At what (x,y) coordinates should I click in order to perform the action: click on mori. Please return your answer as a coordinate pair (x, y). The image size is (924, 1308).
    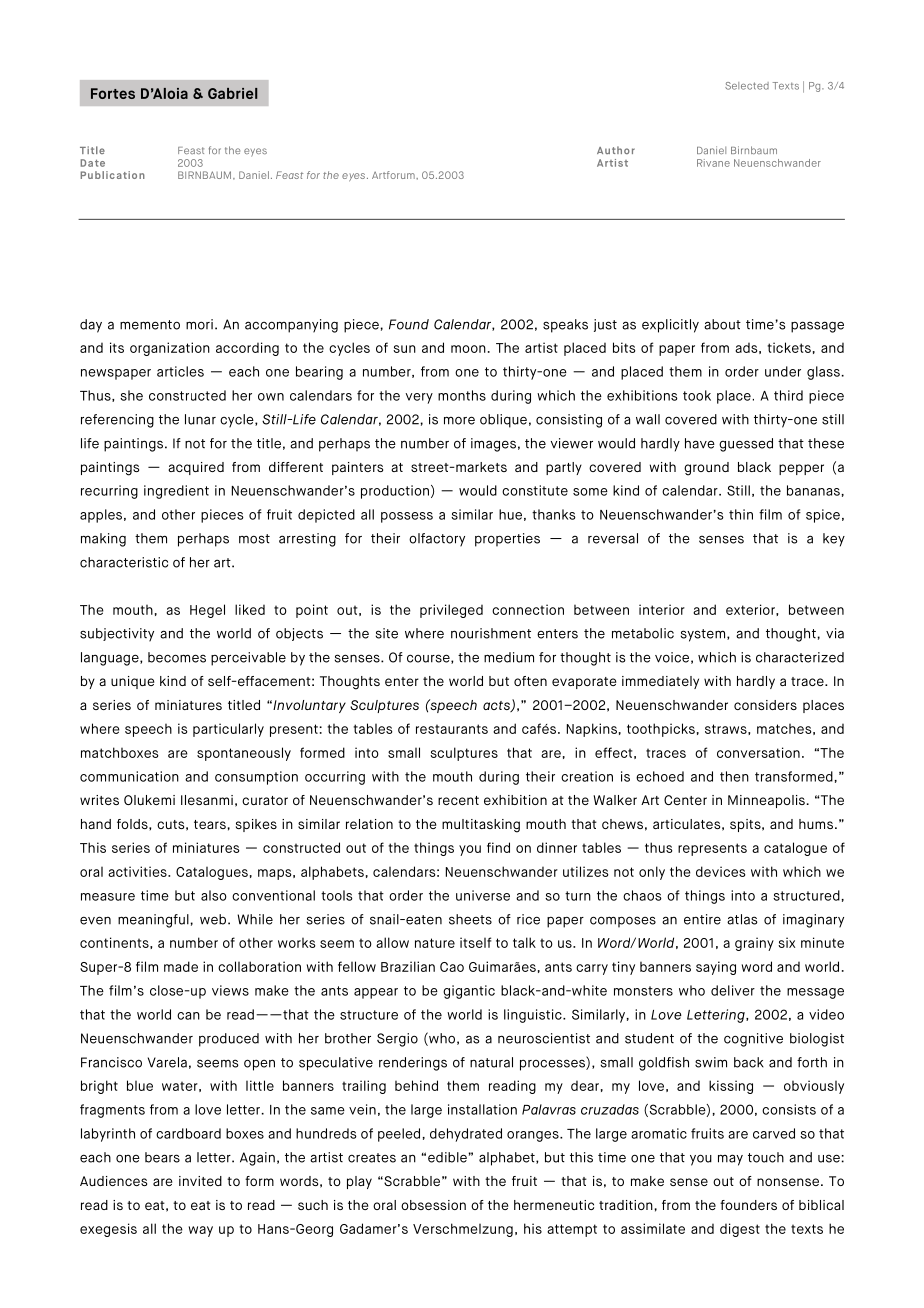
    Looking at the image, I should click on (199, 324).
